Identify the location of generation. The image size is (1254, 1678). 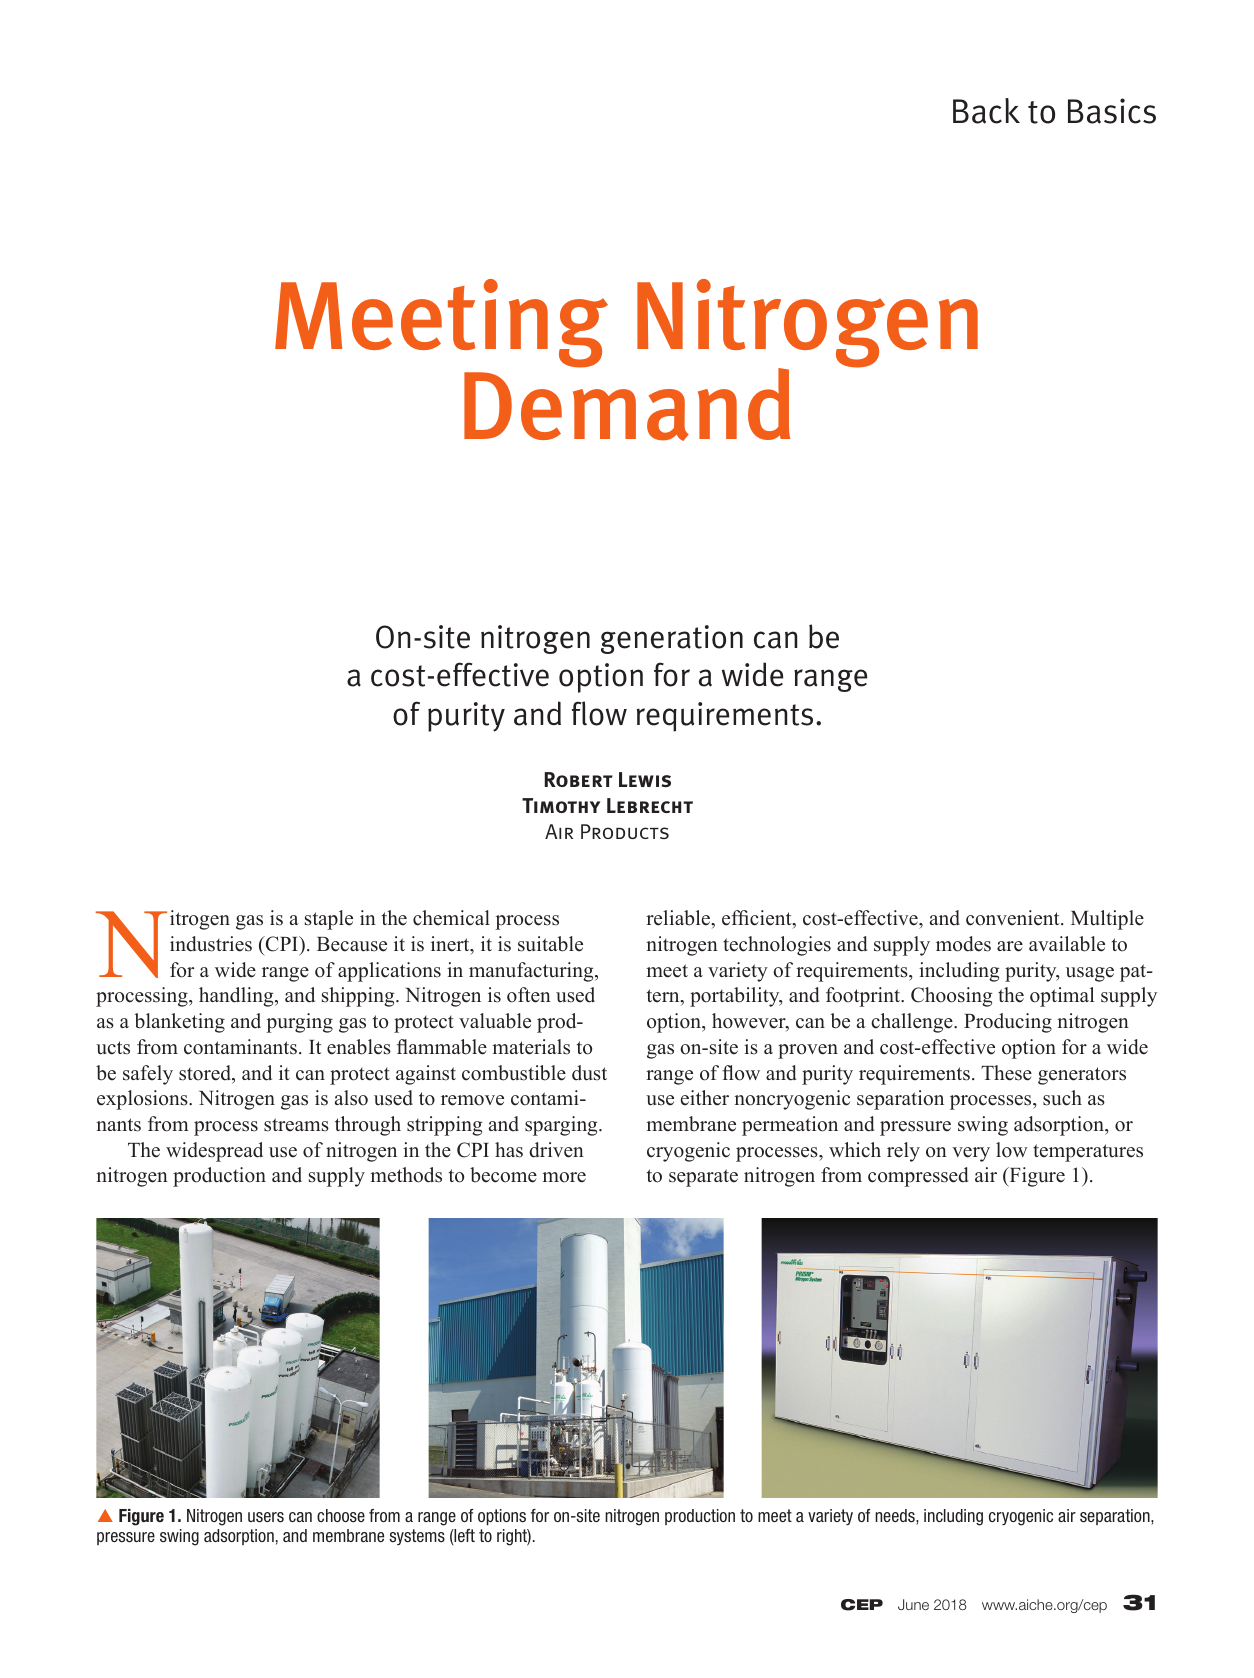
(672, 639).
